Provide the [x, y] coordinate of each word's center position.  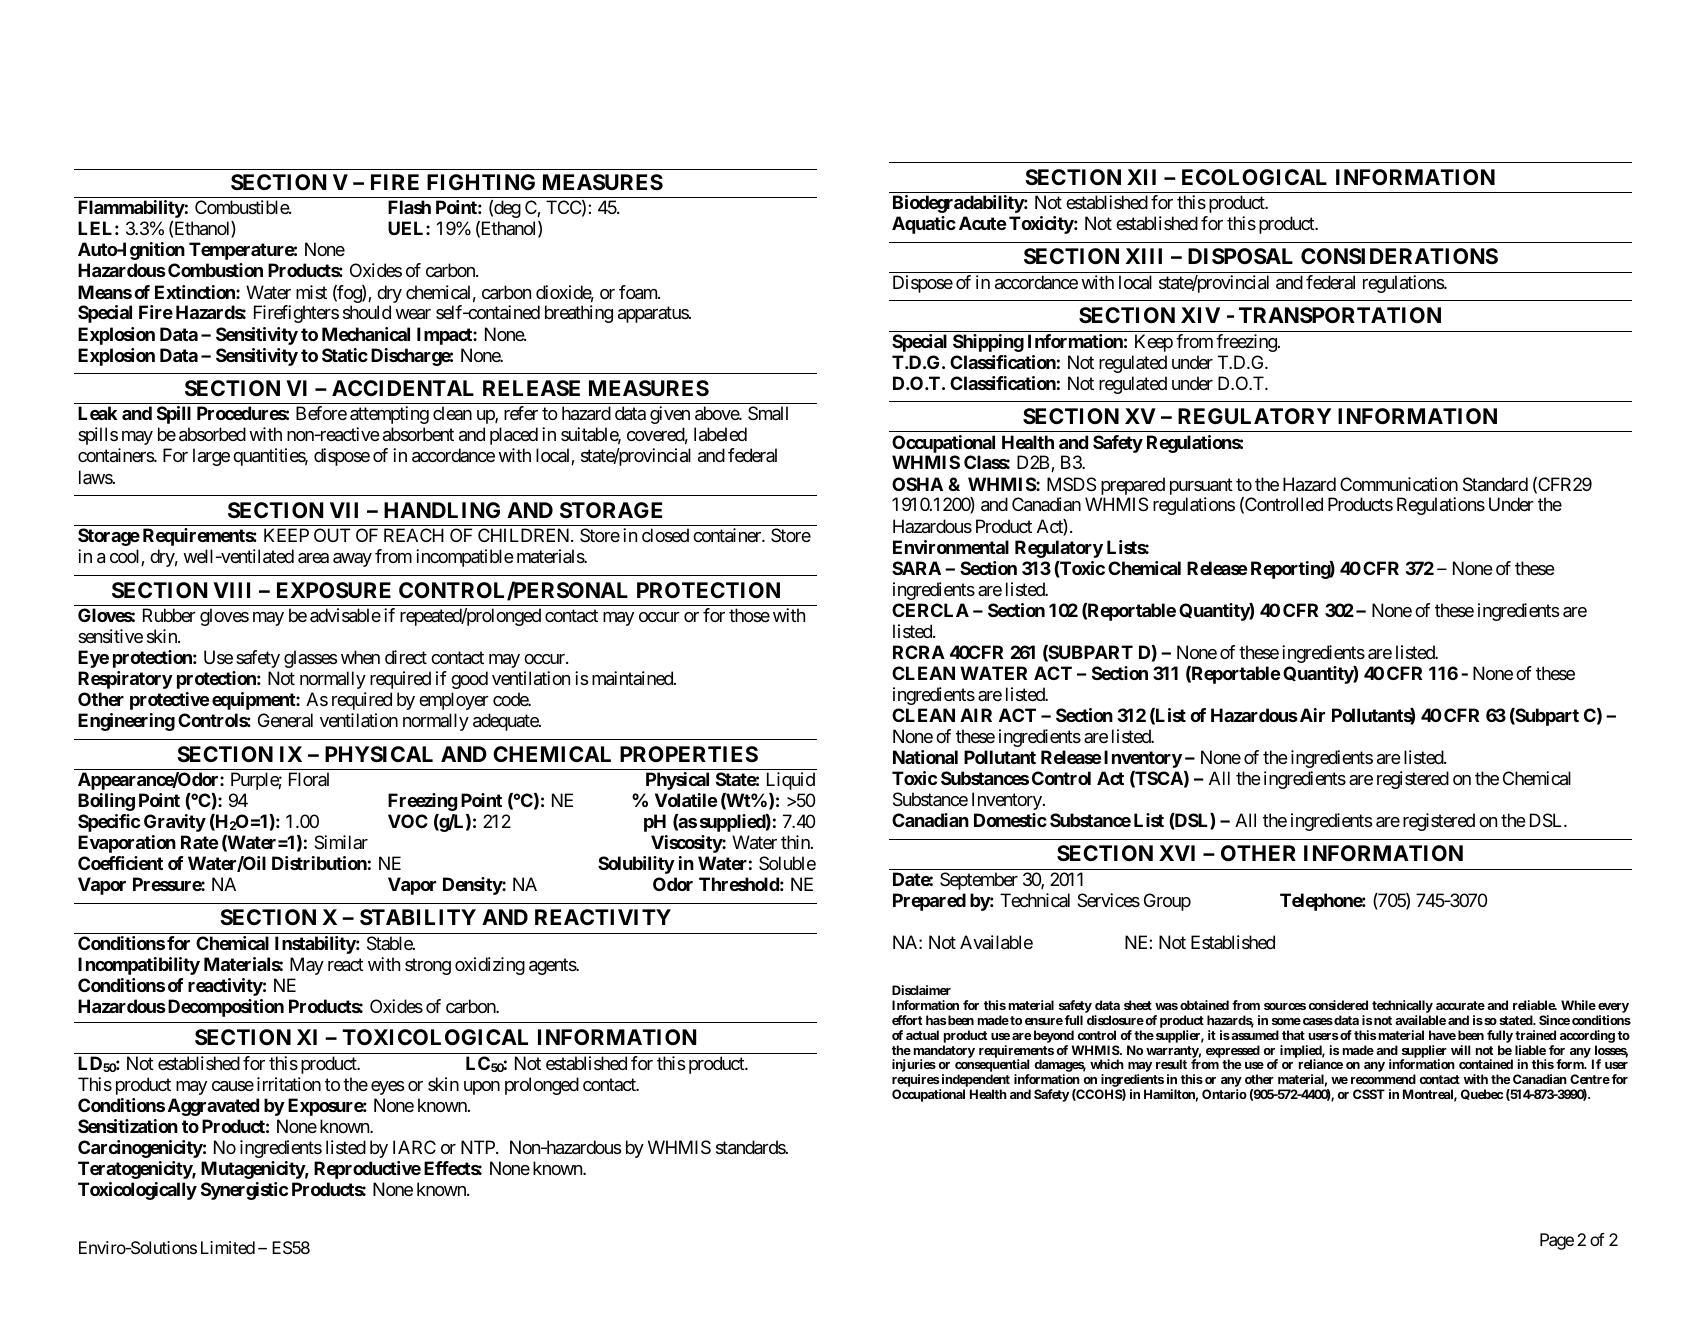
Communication [1399, 484]
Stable [390, 943]
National [925, 757]
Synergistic [244, 1191]
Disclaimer [921, 990]
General [285, 720]
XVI [1177, 853]
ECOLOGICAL [1254, 177]
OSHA [917, 484]
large [211, 457]
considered [1338, 1005]
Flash [409, 207]
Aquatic [924, 225]
